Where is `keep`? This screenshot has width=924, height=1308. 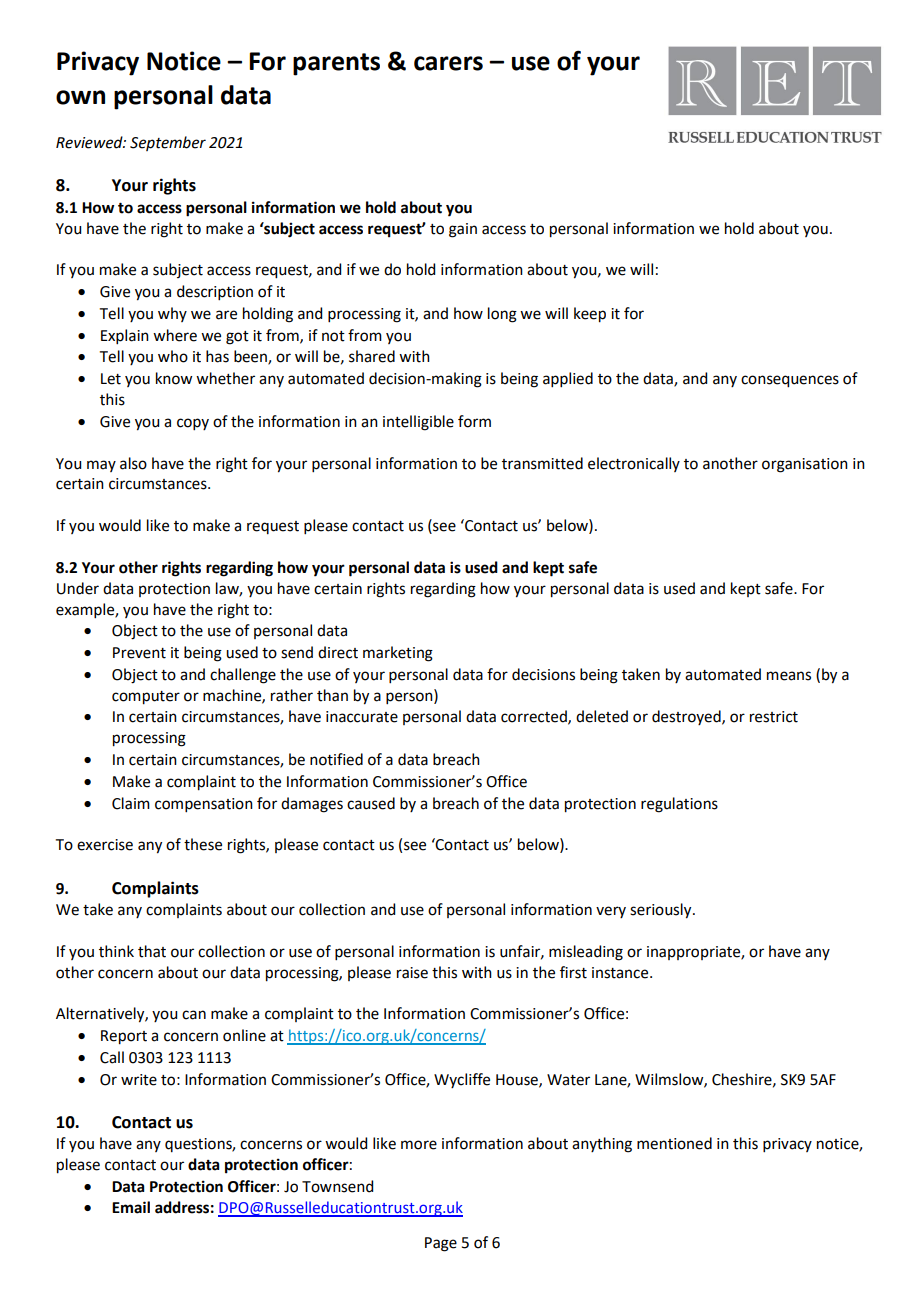 keep is located at coordinates (590, 315).
